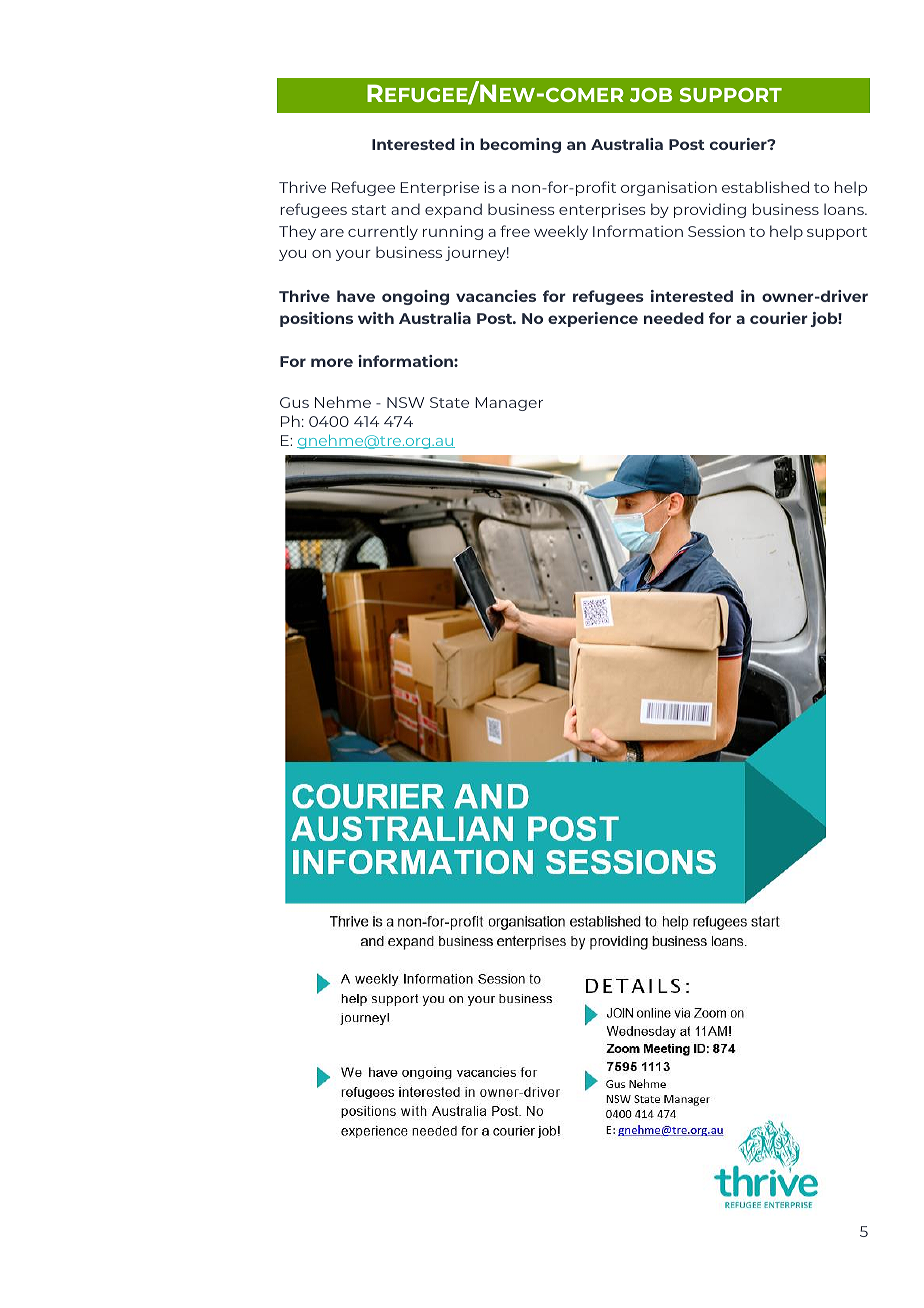 The height and width of the document is (1308, 924). I want to click on Manager, so click(509, 404).
